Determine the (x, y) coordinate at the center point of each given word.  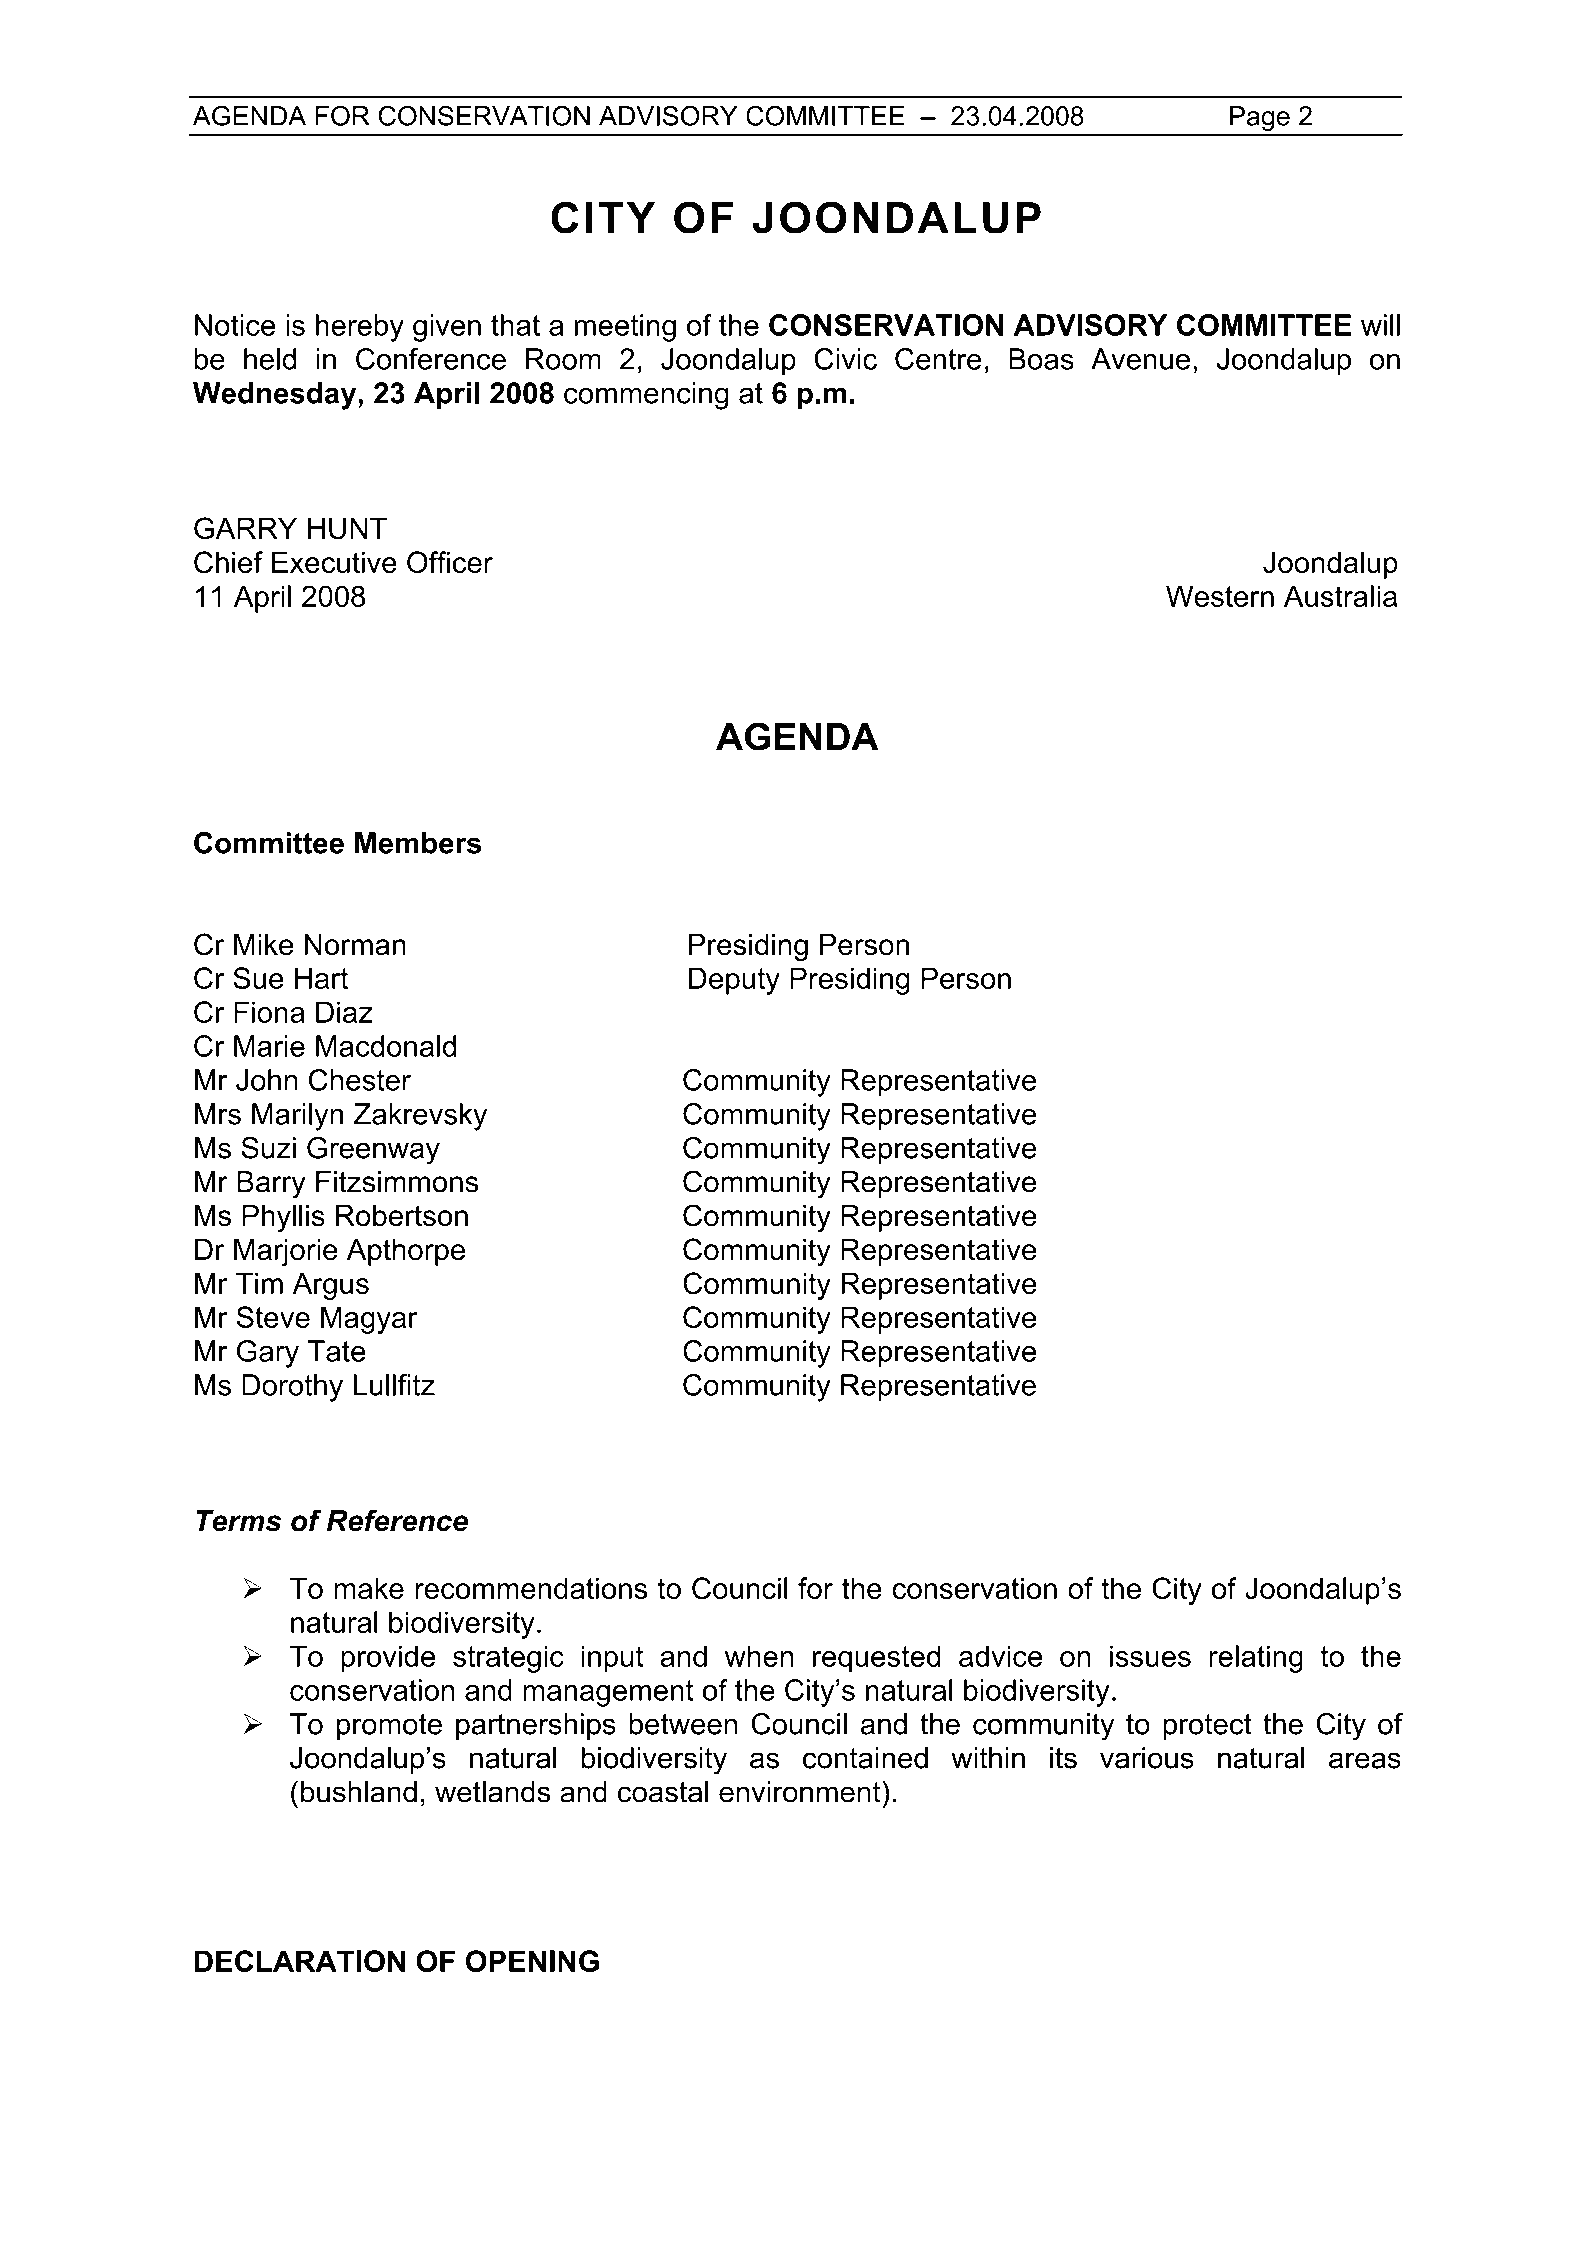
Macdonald (386, 1046)
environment (801, 1791)
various (1147, 1758)
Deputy (734, 981)
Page (1260, 118)
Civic (846, 359)
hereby (360, 328)
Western (1220, 596)
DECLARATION (300, 1961)
